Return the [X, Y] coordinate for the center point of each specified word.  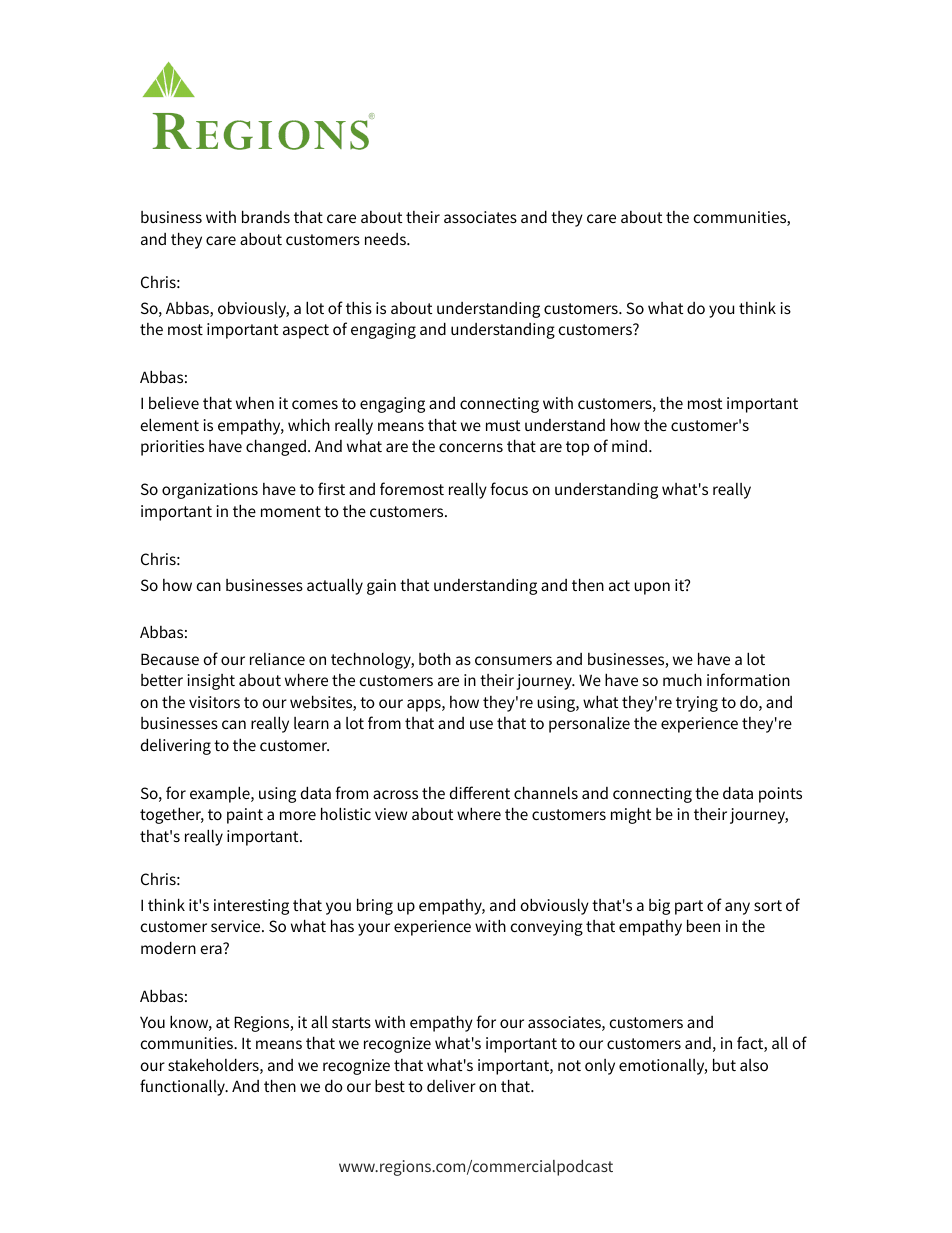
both [435, 658]
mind [629, 446]
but [724, 1064]
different [480, 792]
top [577, 448]
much [682, 679]
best [390, 1085]
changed [276, 447]
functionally [183, 1087]
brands [266, 216]
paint [245, 816]
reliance [277, 659]
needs [386, 239]
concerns [471, 447]
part [689, 907]
